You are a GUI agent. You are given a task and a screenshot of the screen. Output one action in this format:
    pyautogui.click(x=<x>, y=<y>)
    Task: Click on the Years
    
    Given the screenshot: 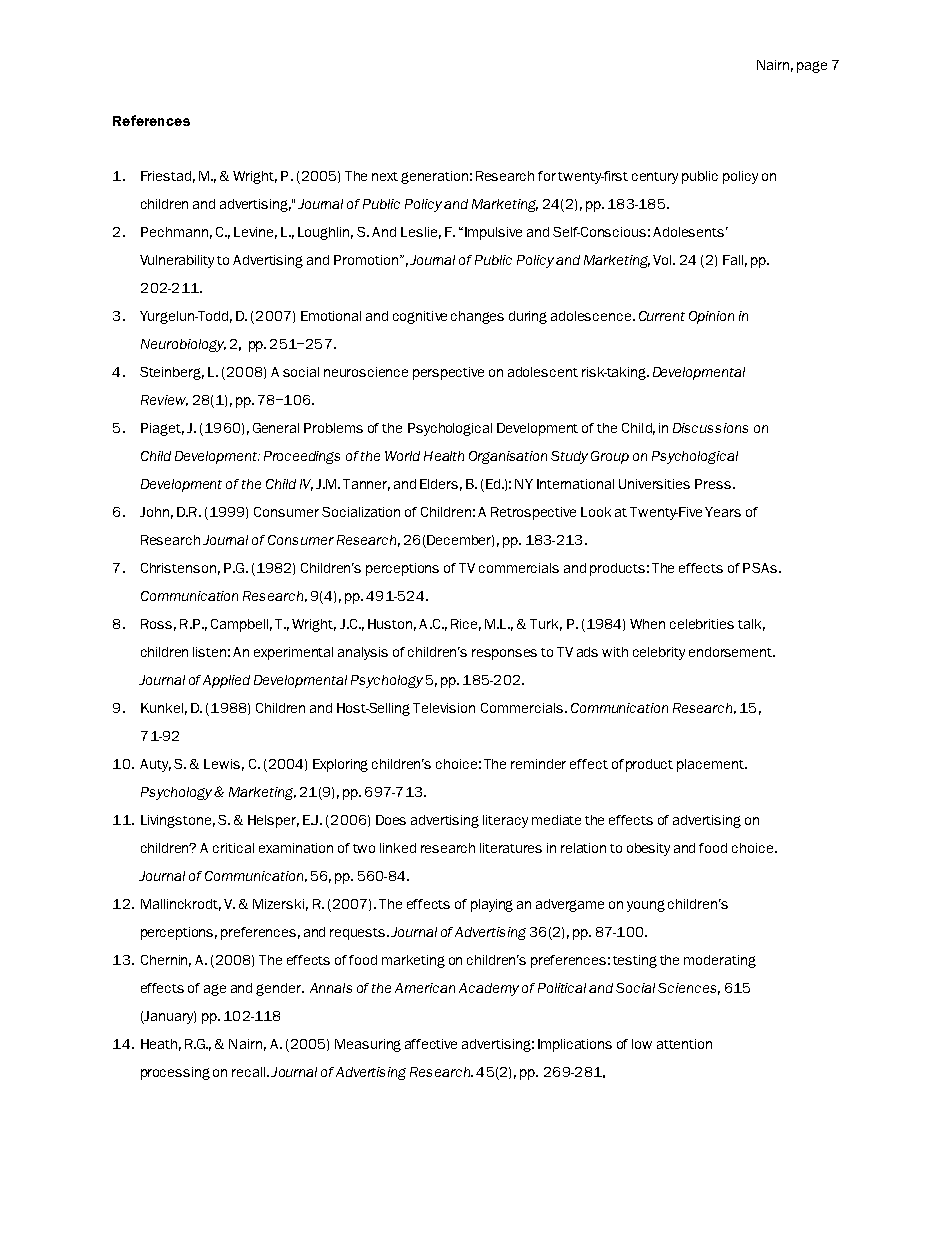 What is the action you would take?
    pyautogui.click(x=723, y=512)
